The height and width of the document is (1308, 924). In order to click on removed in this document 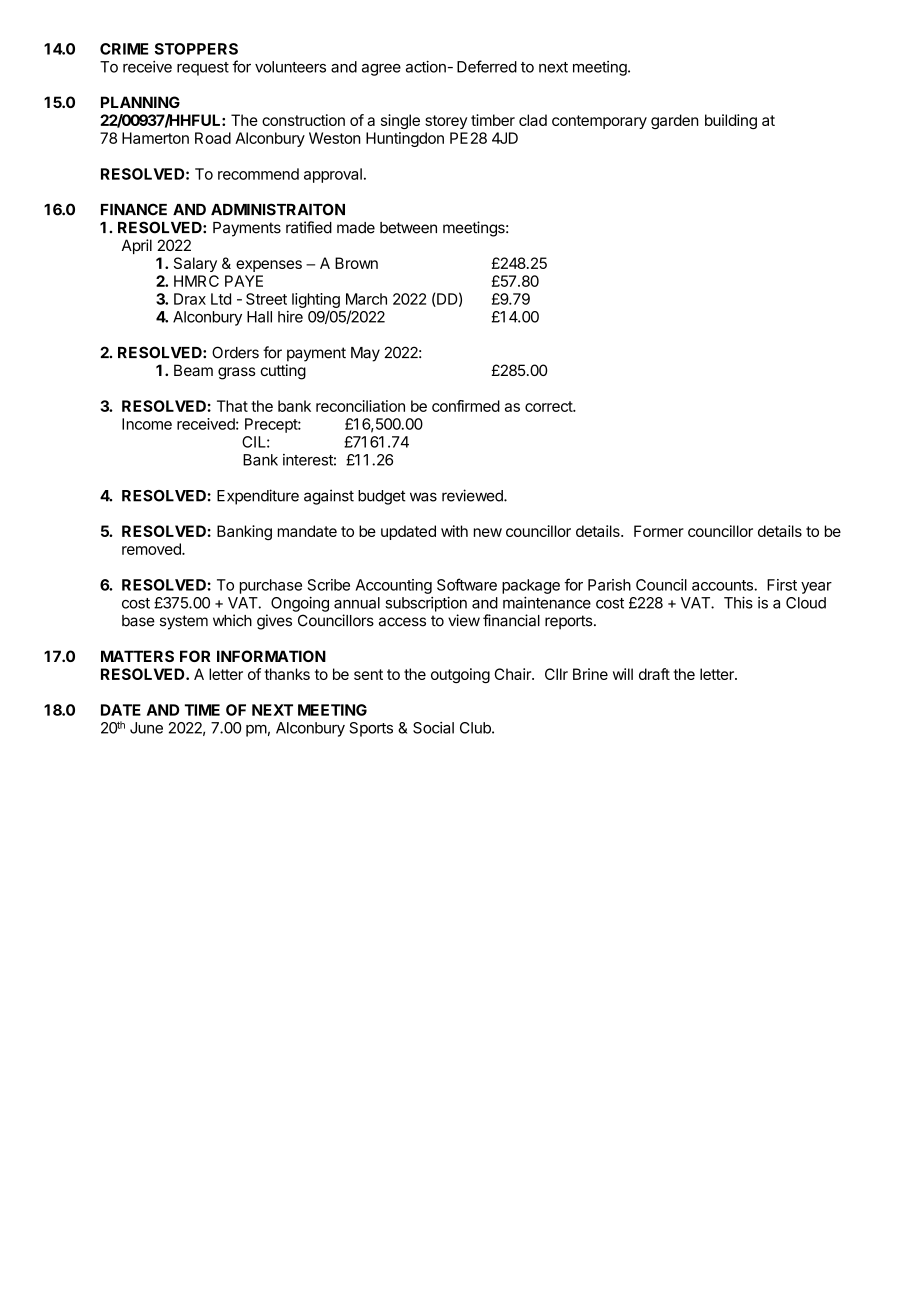, I will do `click(152, 549)`.
